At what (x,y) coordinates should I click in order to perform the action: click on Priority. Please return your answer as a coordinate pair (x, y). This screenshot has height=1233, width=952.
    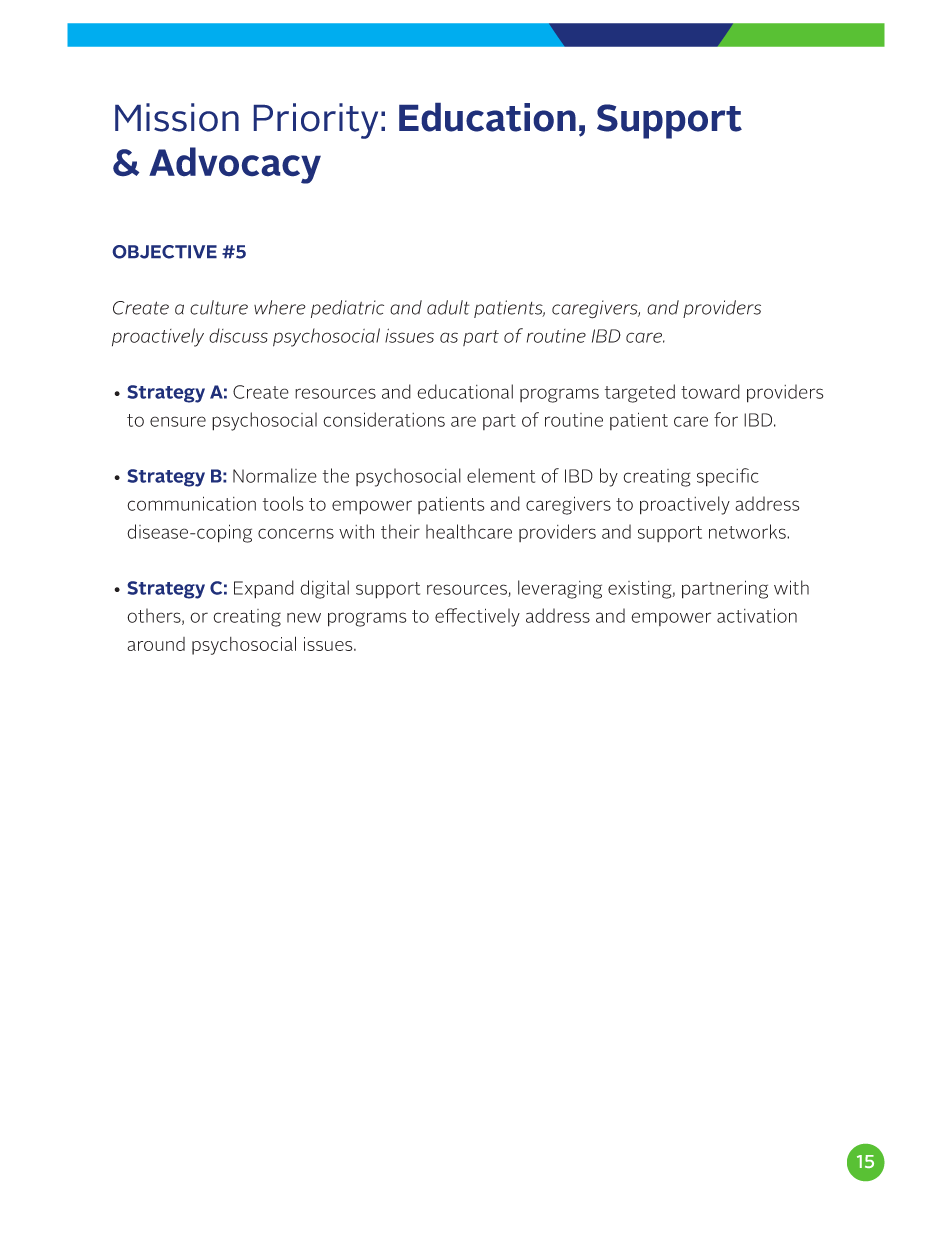
    Looking at the image, I should click on (316, 121).
